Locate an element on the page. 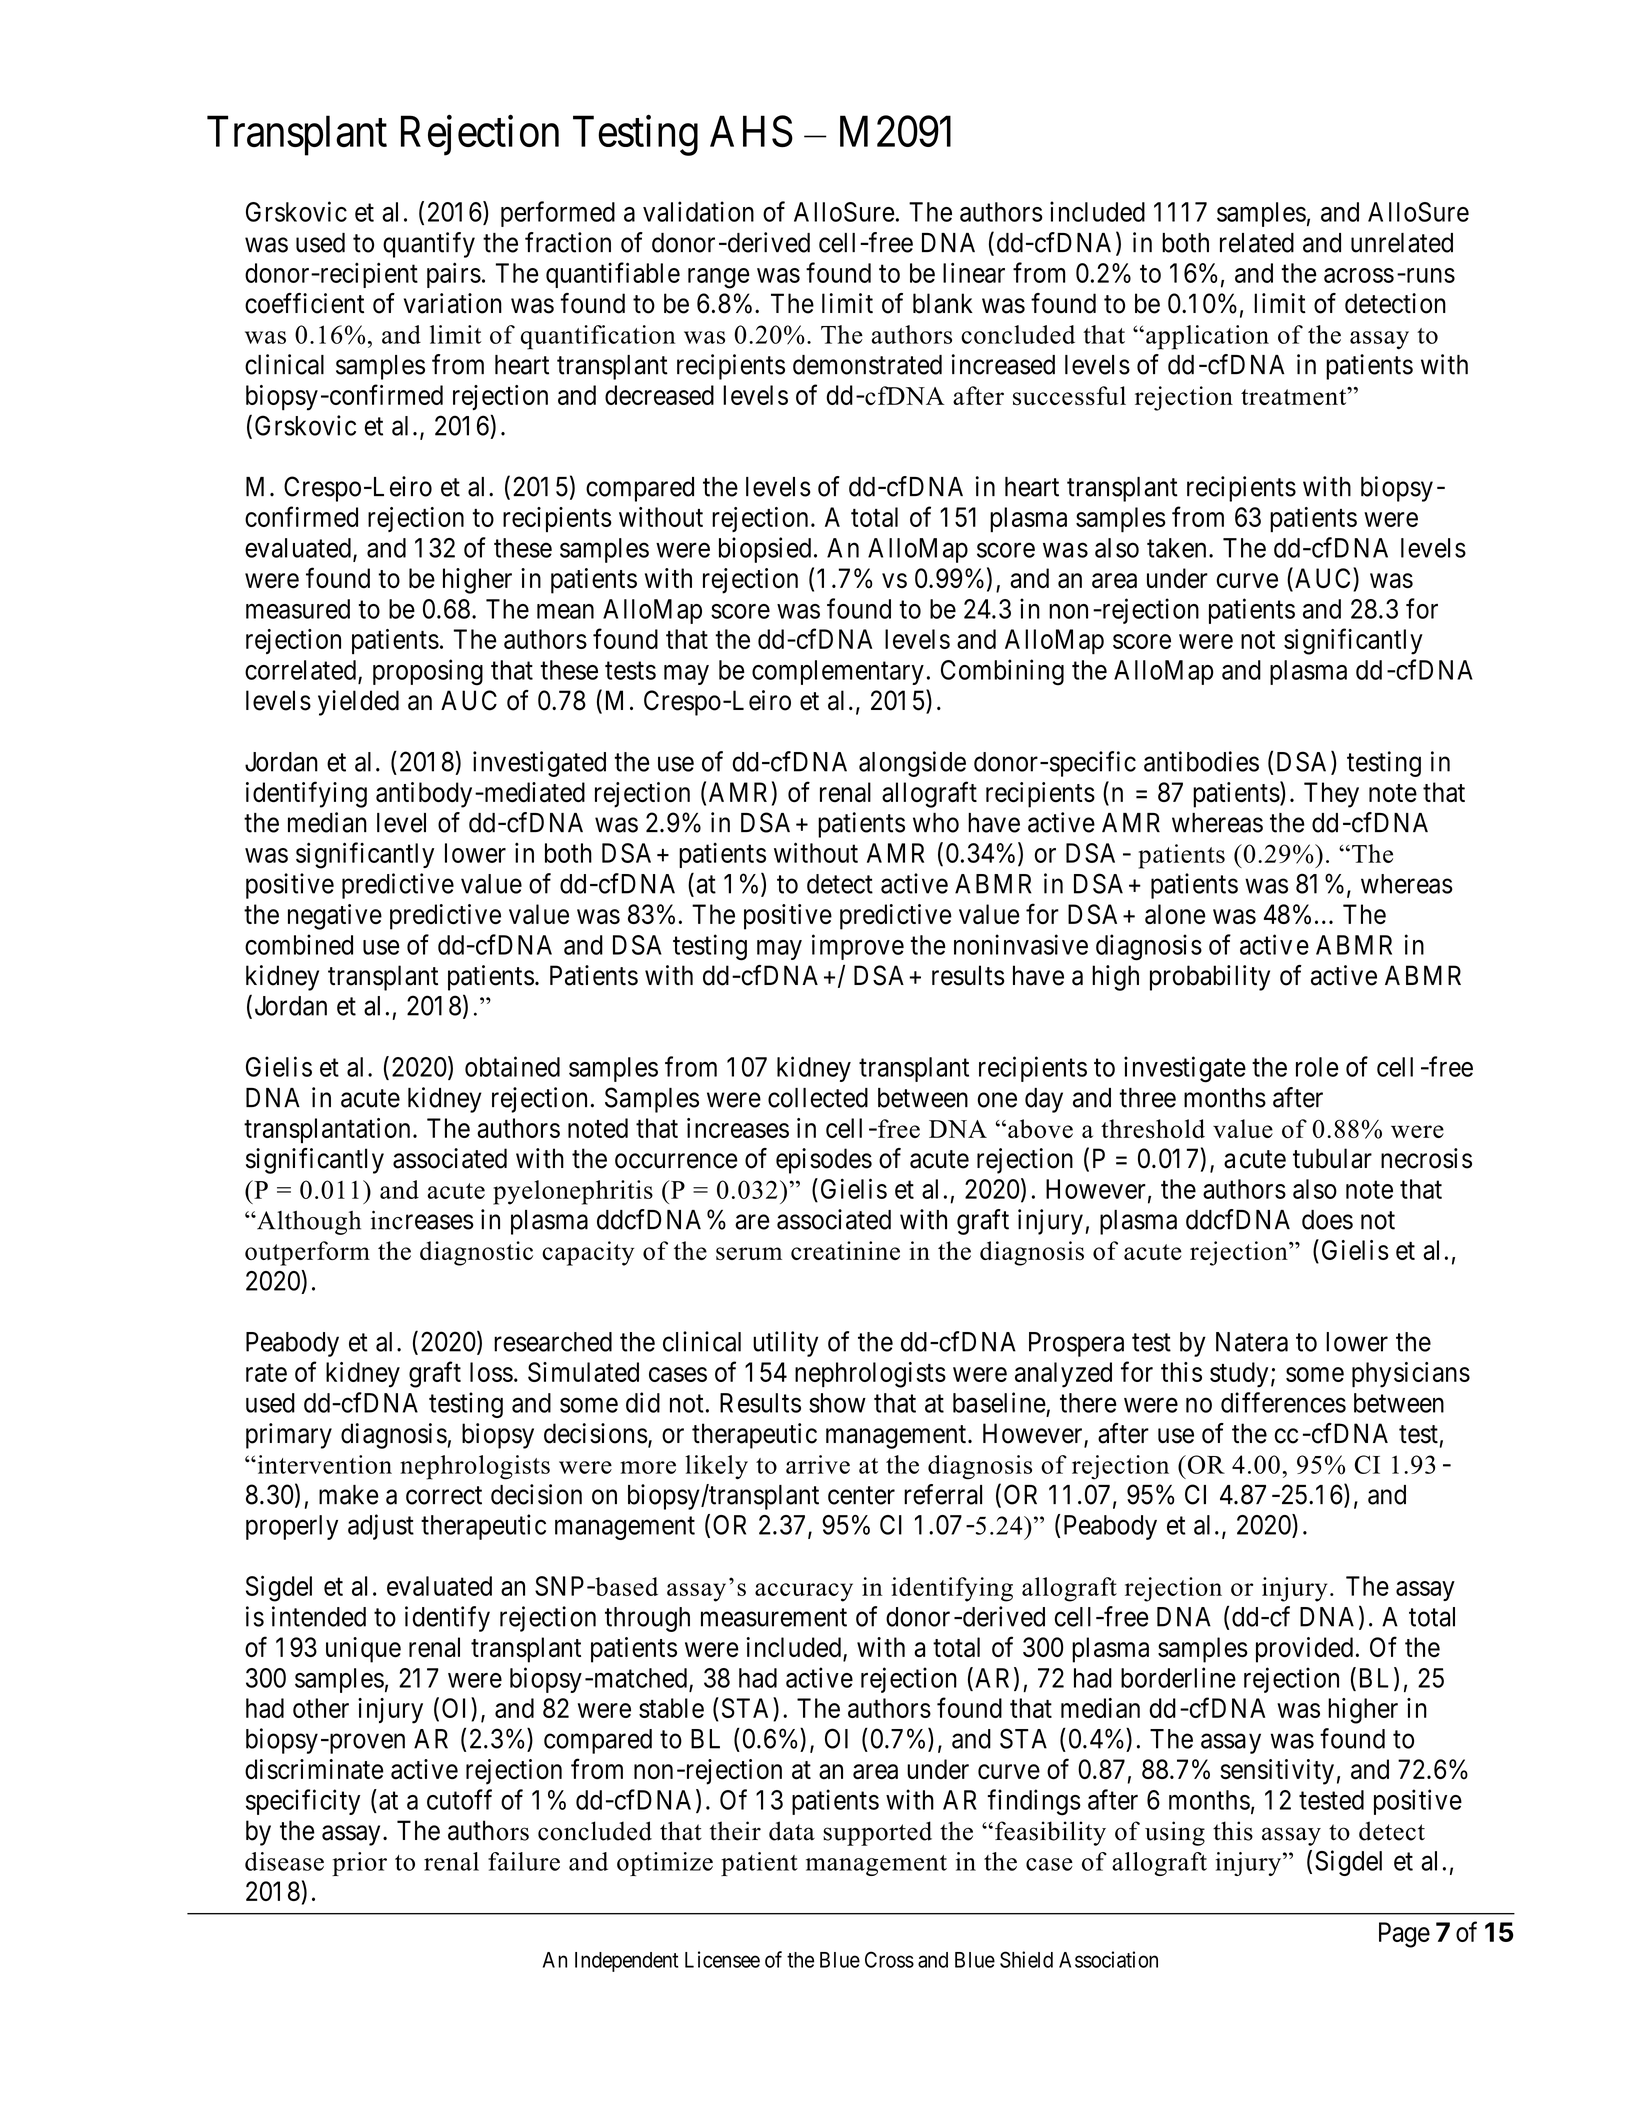 This page has height=2103, width=1625. prior is located at coordinates (359, 1864).
